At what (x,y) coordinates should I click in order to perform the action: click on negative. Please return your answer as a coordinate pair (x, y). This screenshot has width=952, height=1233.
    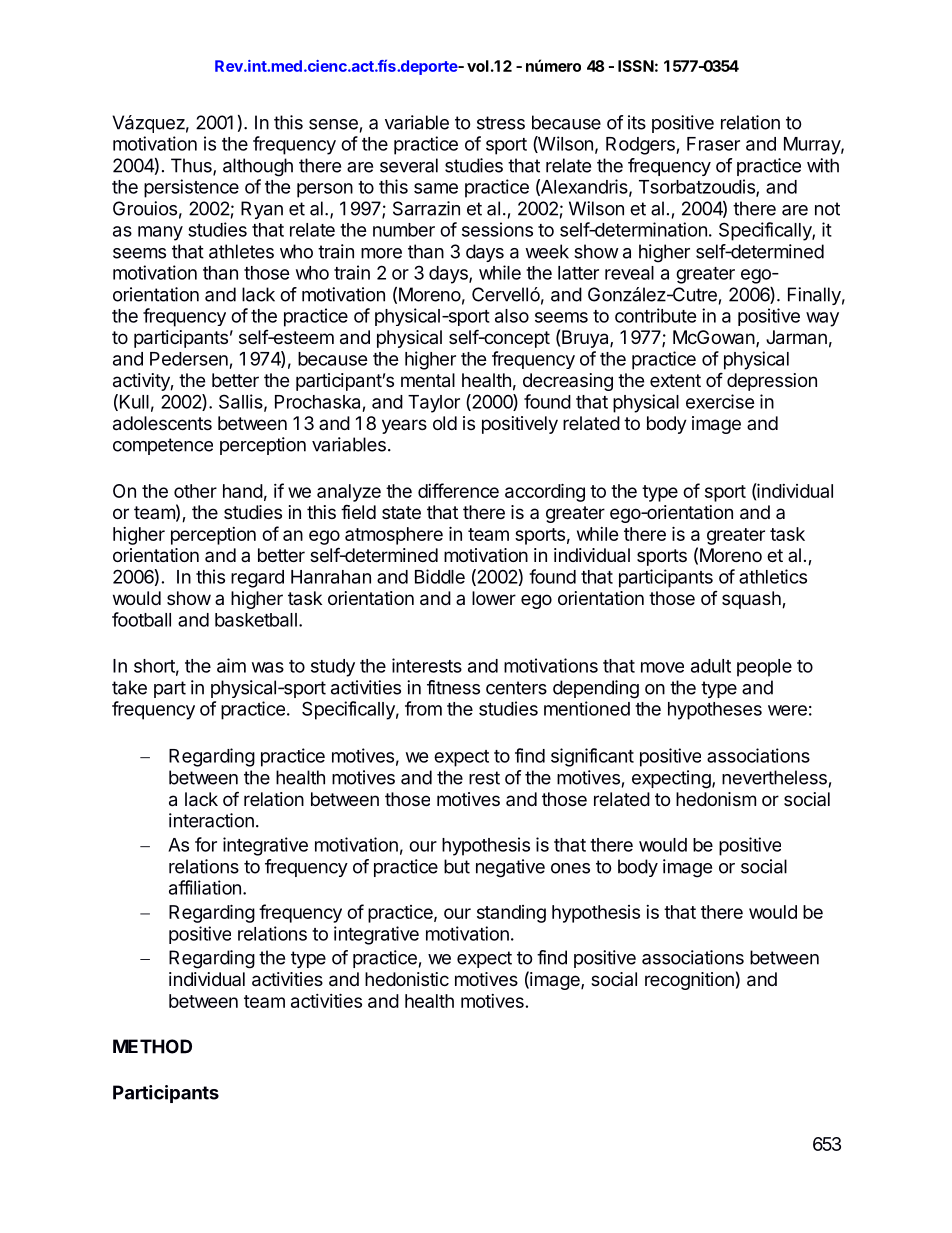
    Looking at the image, I should click on (510, 868).
